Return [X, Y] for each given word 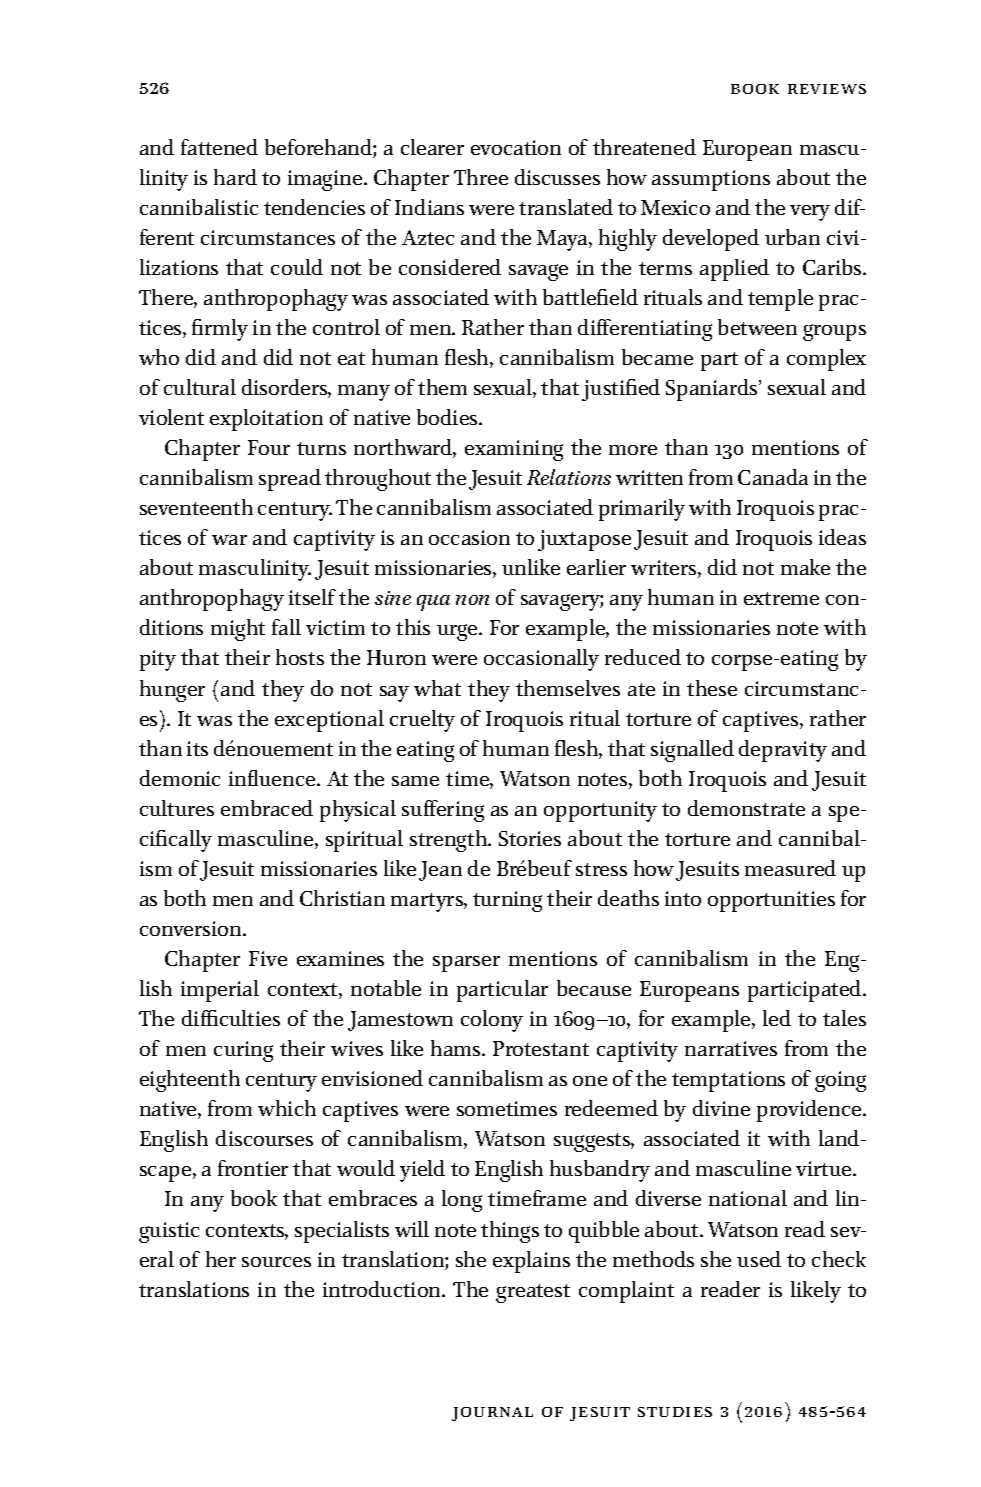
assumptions [711, 180]
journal [492, 1414]
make [805, 567]
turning [507, 901]
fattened [219, 147]
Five [268, 958]
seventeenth [196, 507]
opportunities [771, 901]
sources [276, 1262]
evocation [516, 147]
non [472, 600]
